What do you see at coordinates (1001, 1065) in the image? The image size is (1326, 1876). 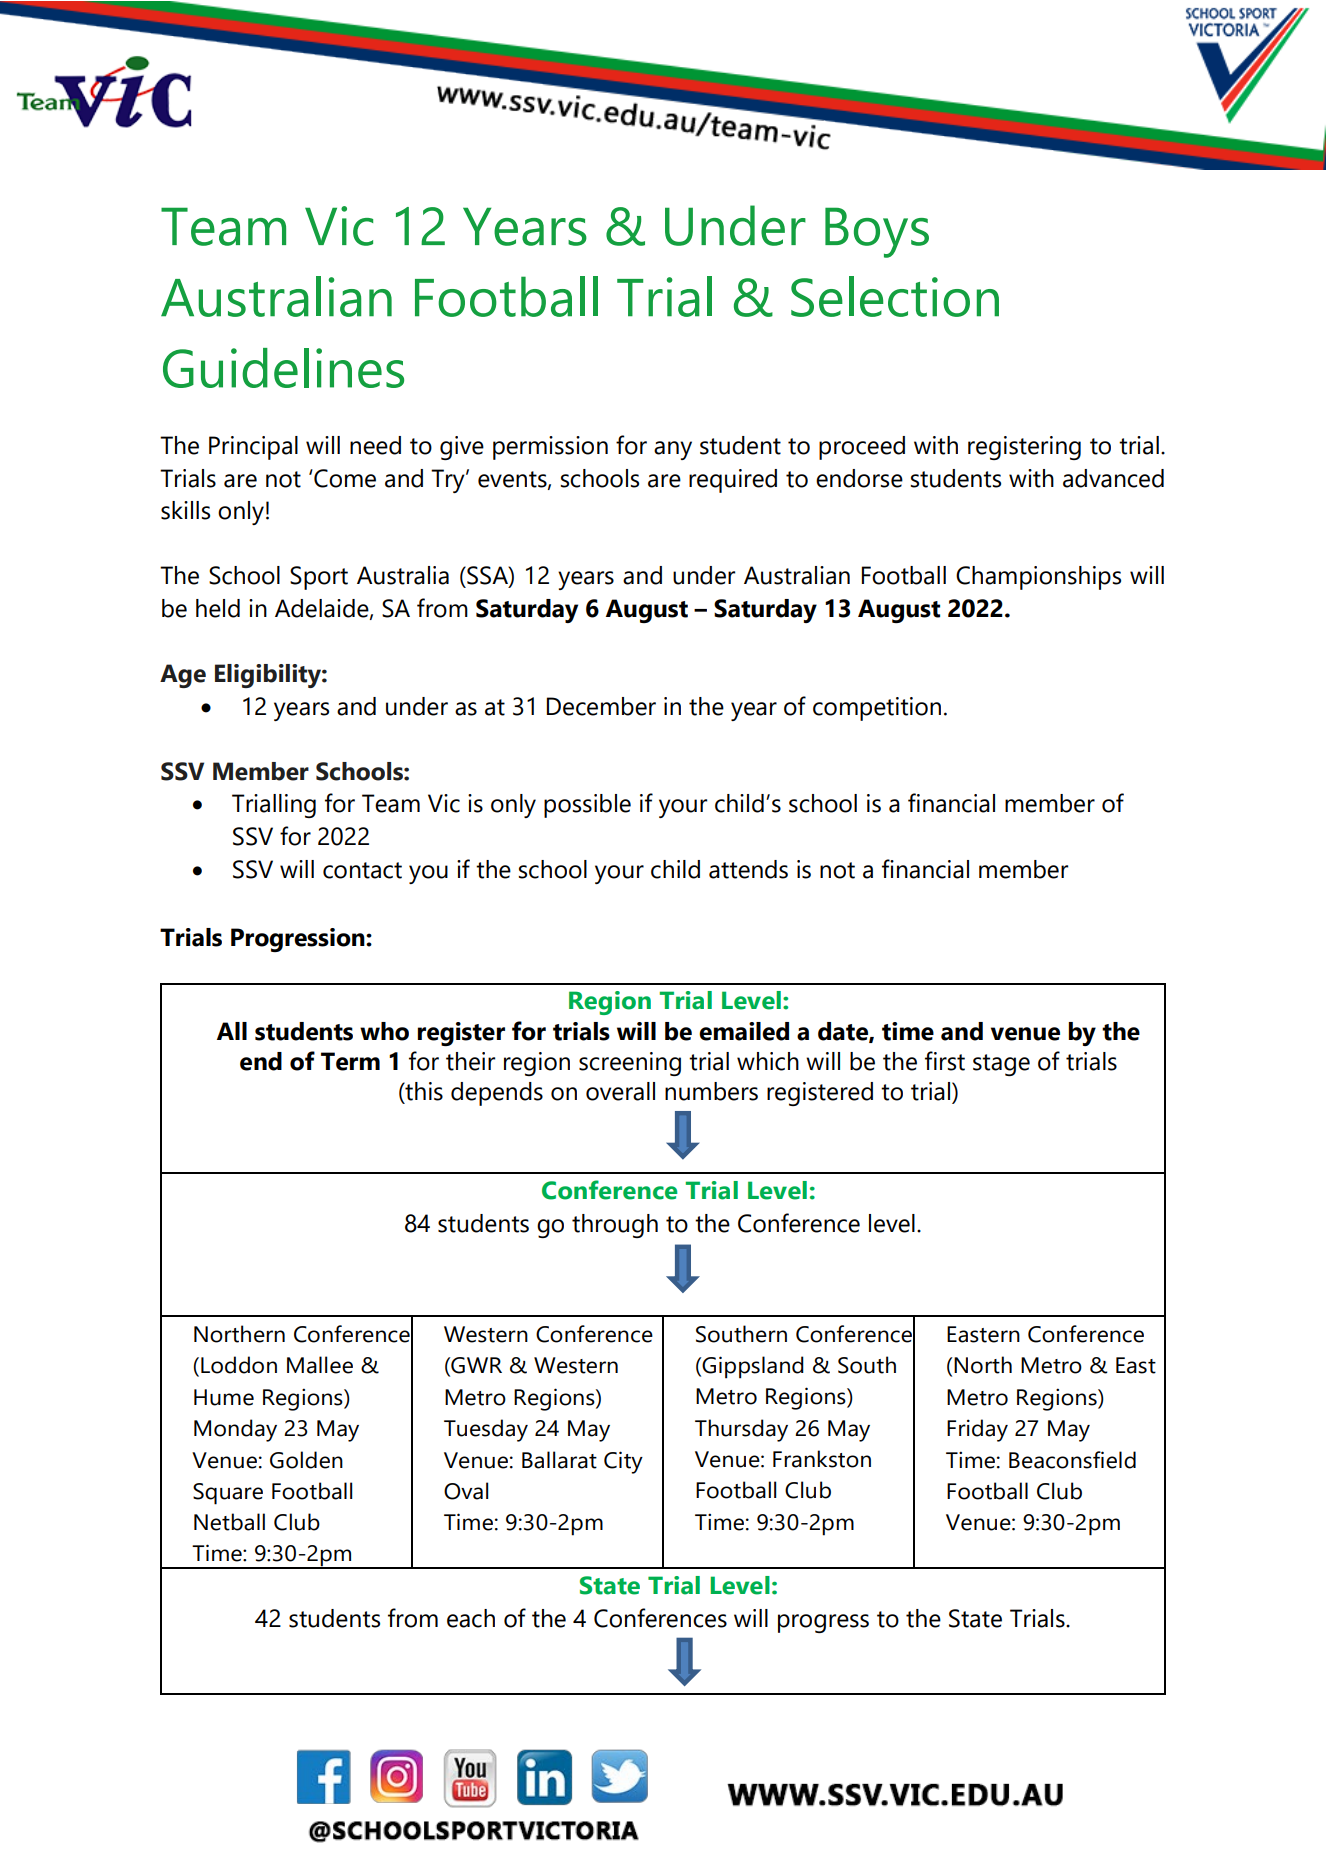 I see `stage` at bounding box center [1001, 1065].
